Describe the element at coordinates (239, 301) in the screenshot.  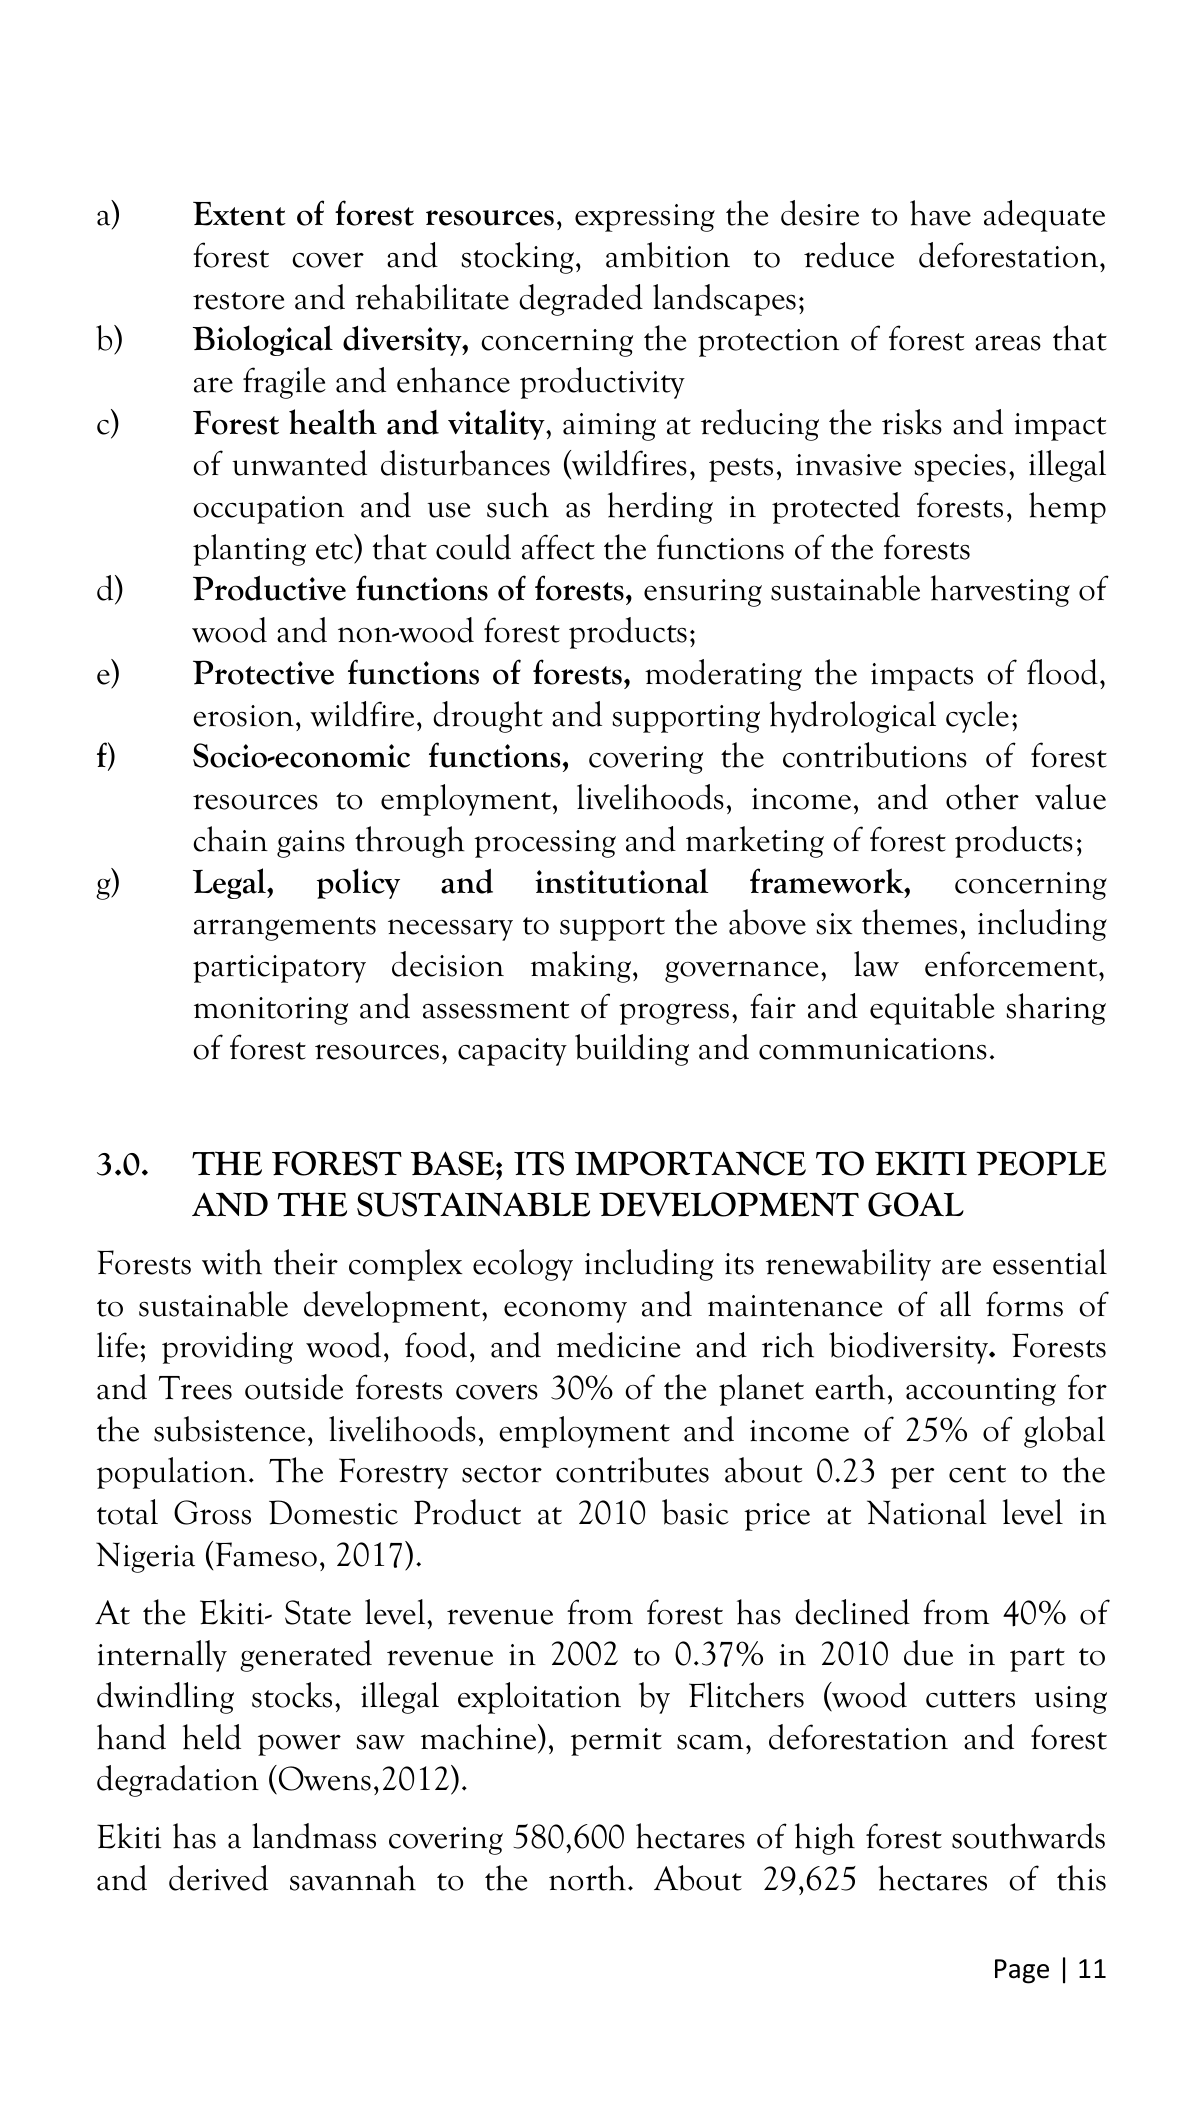
I see `restore` at that location.
